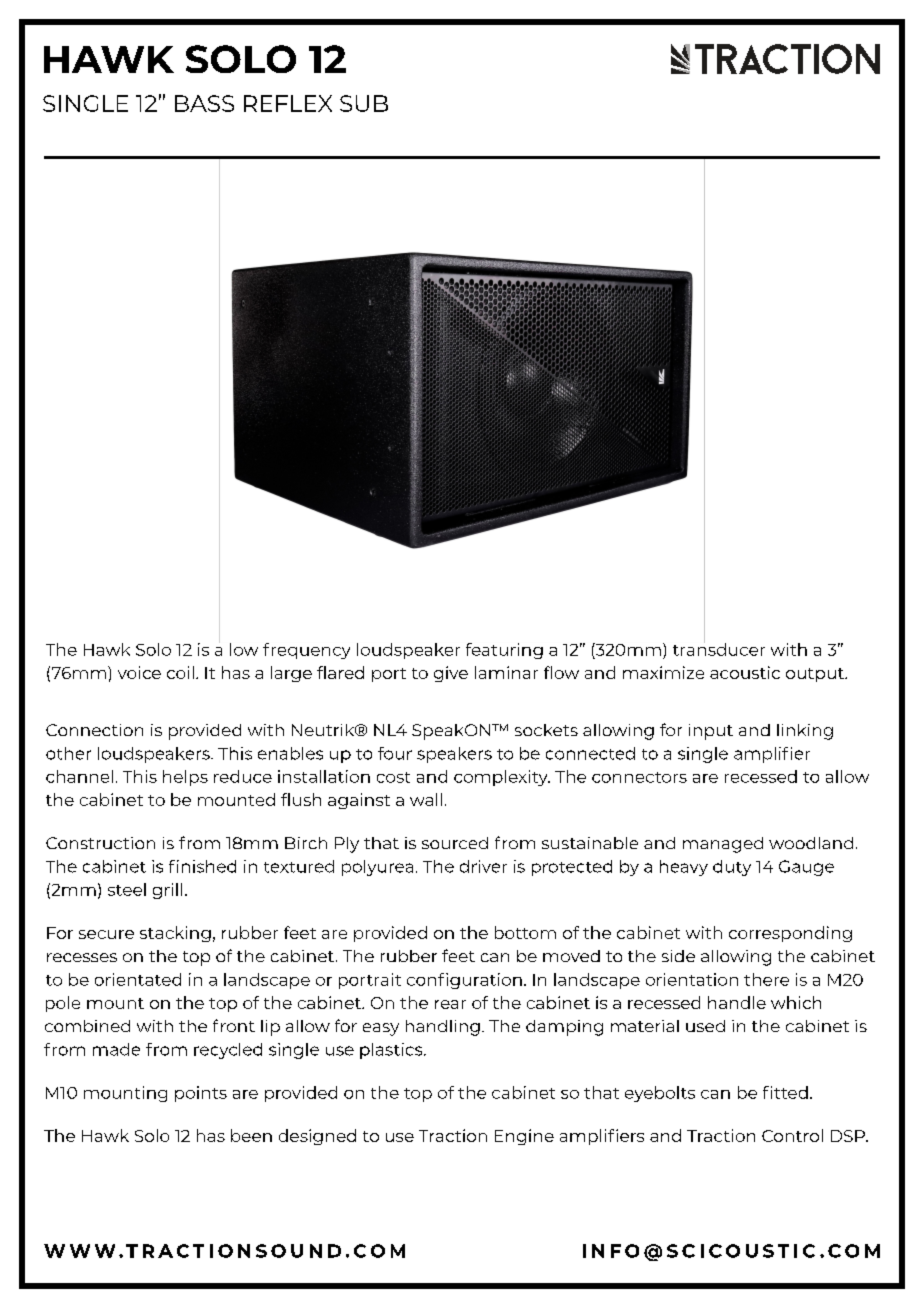 The image size is (924, 1308). What do you see at coordinates (719, 648) in the page?
I see `transducer` at bounding box center [719, 648].
